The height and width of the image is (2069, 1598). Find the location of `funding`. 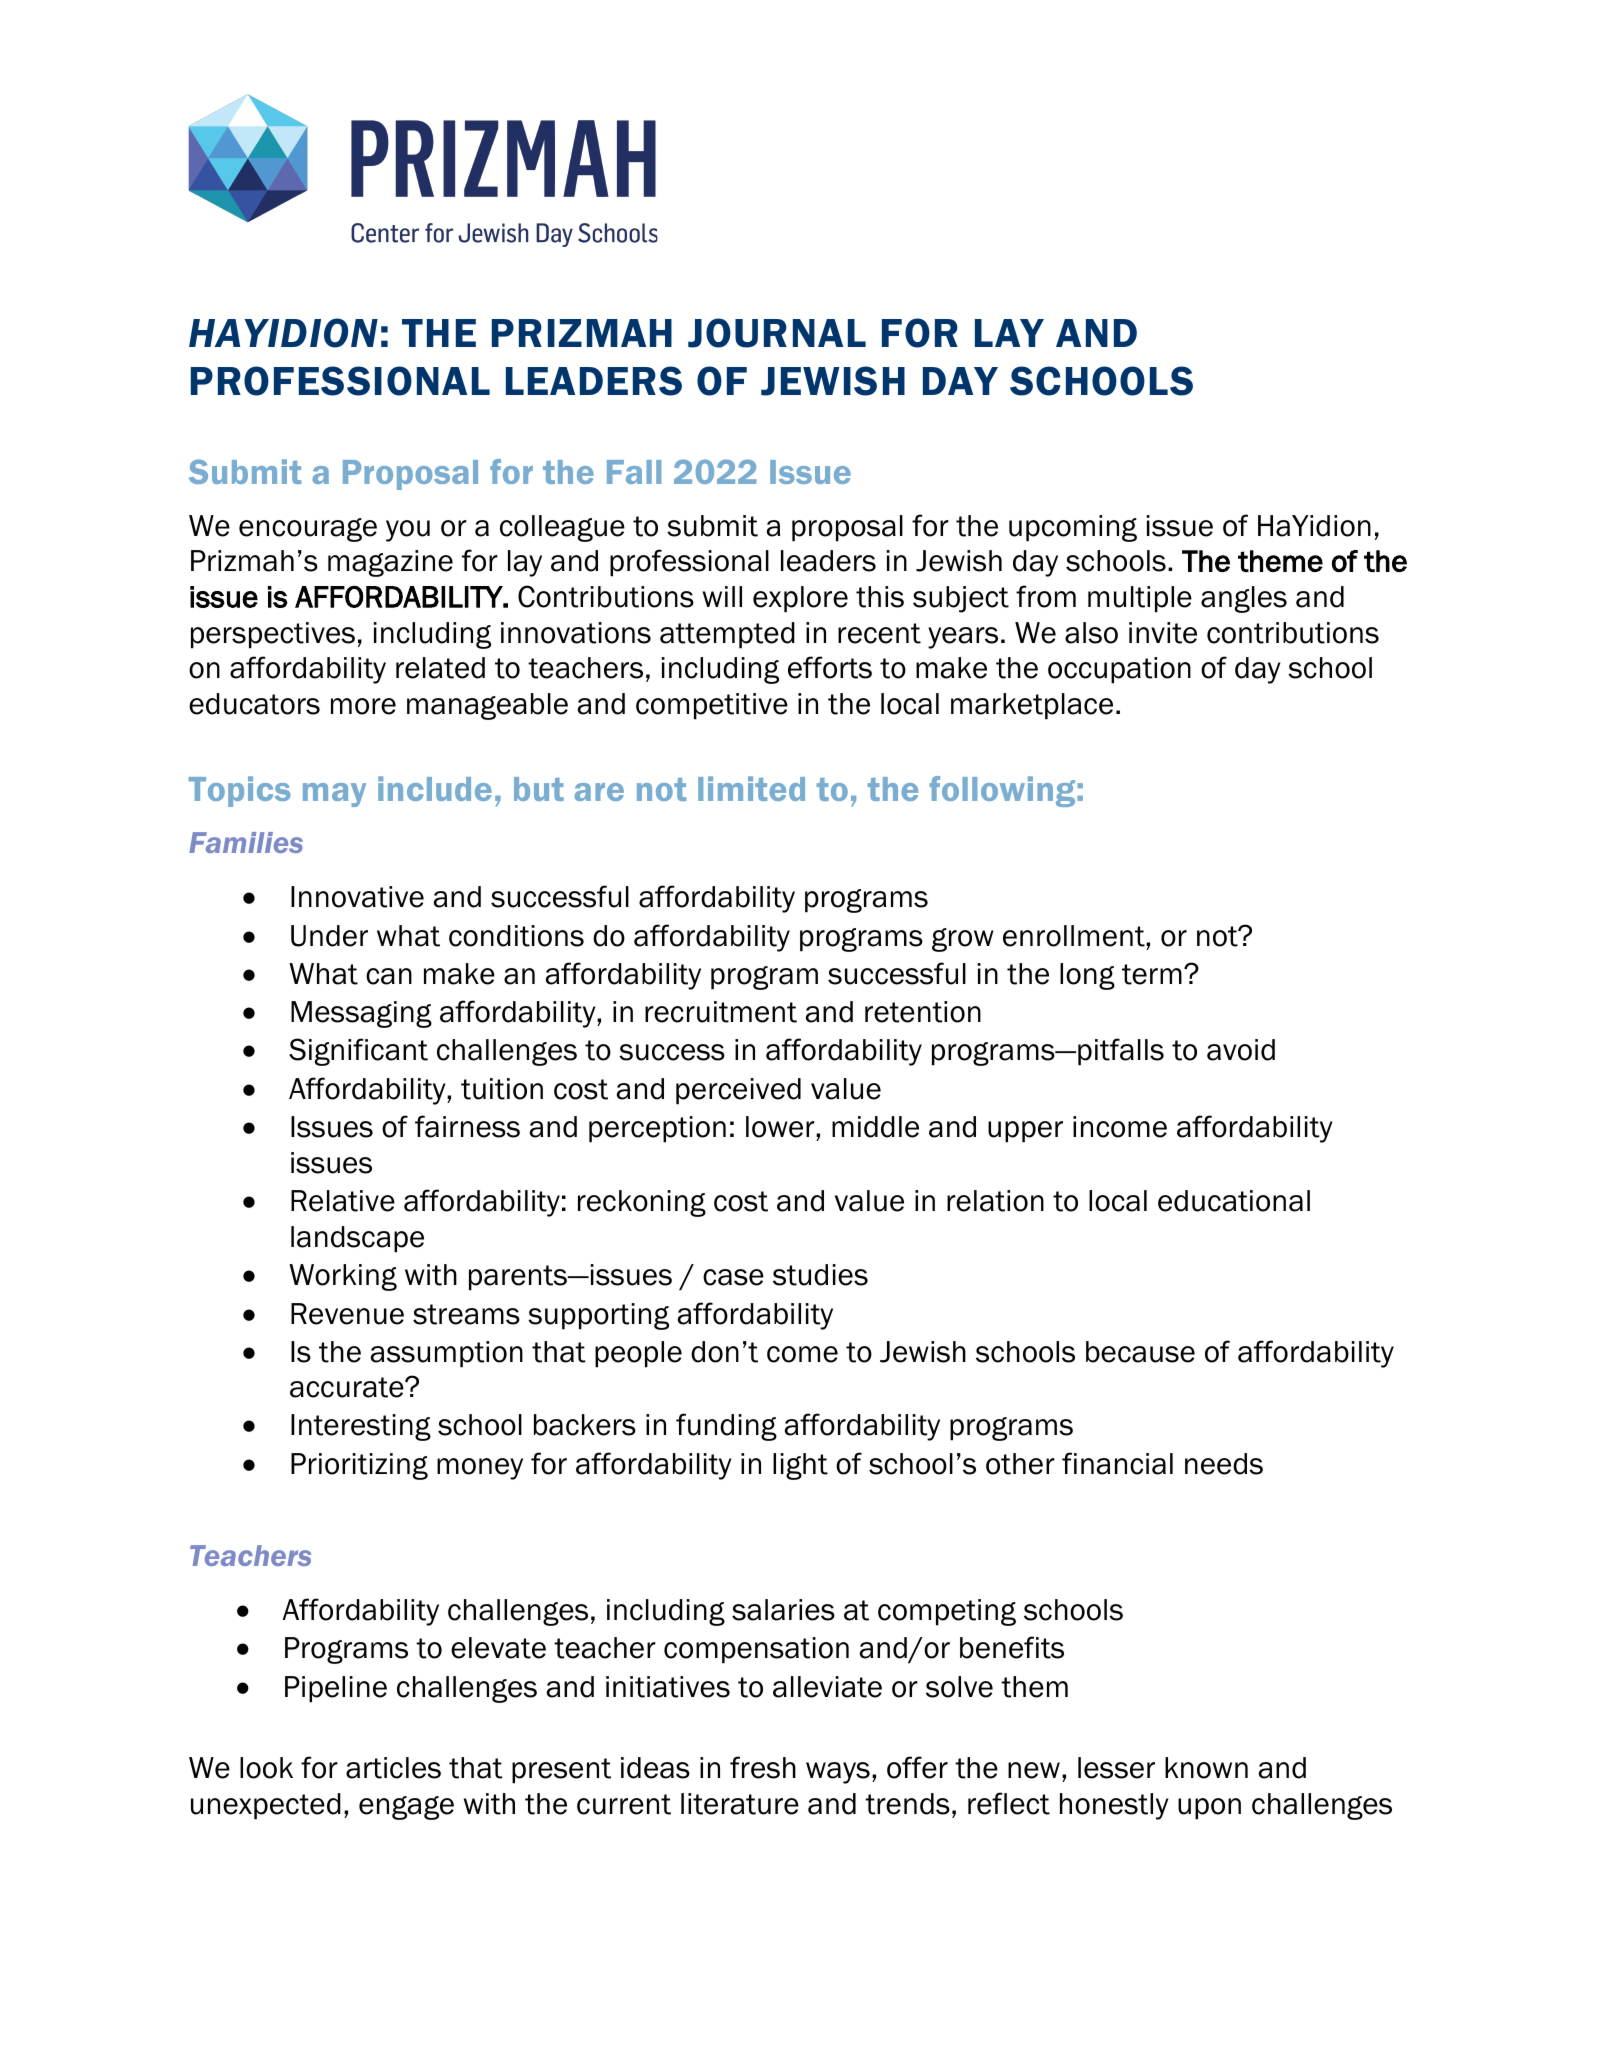

funding is located at coordinates (726, 1427).
